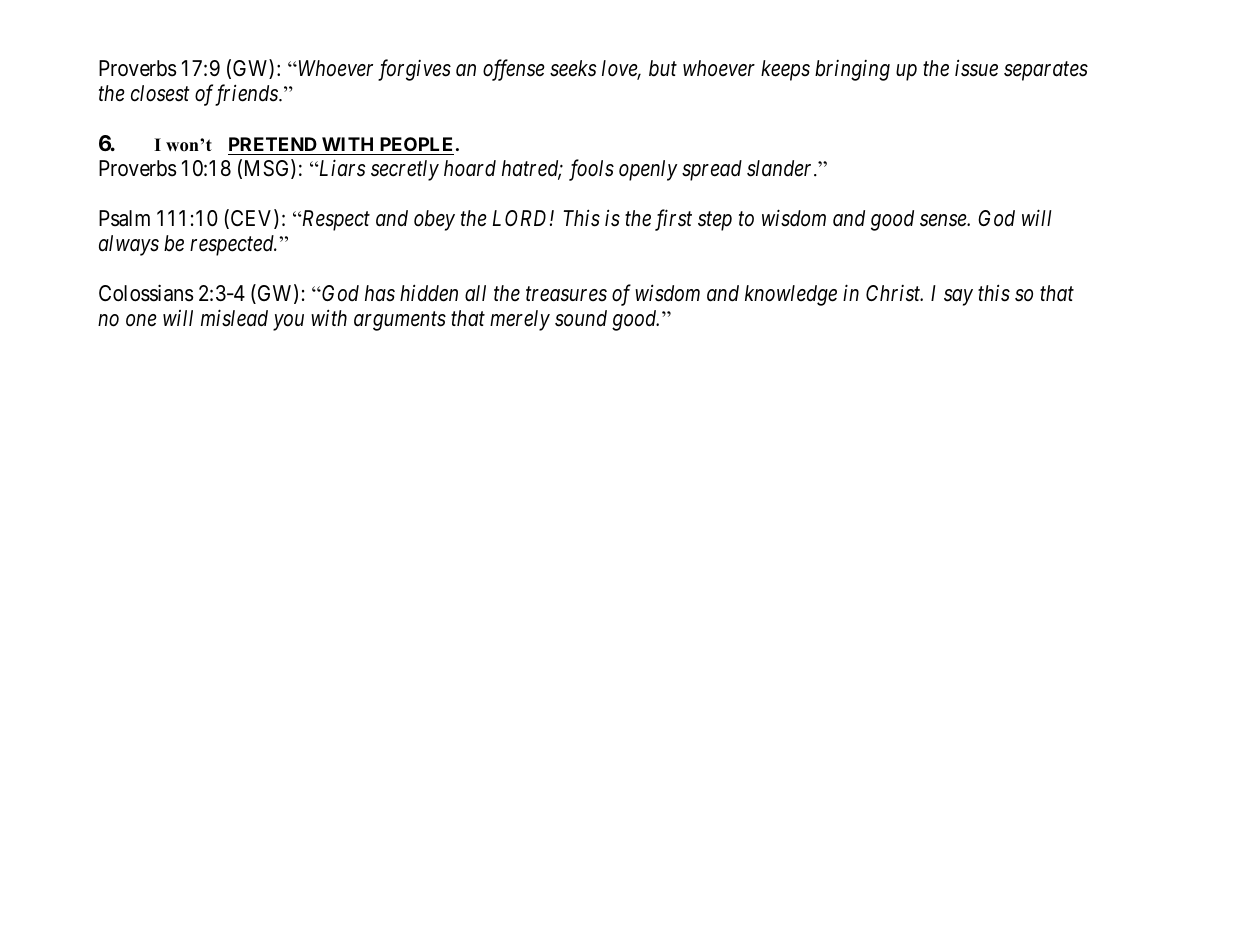 This document has width=1233, height=952. What do you see at coordinates (124, 218) in the document?
I see `Psalm` at bounding box center [124, 218].
